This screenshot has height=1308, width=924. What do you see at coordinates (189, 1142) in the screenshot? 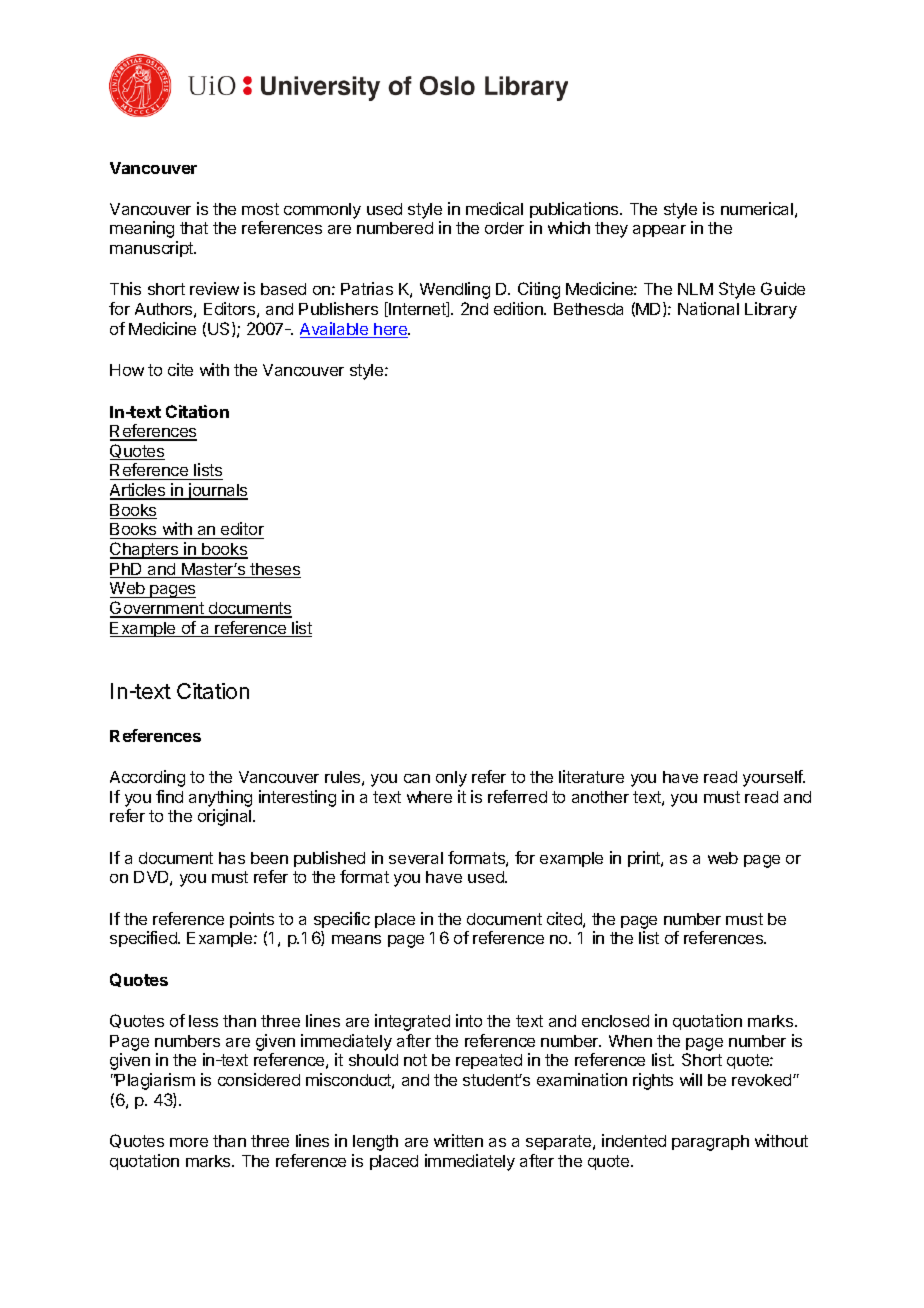
I see `more` at bounding box center [189, 1142].
